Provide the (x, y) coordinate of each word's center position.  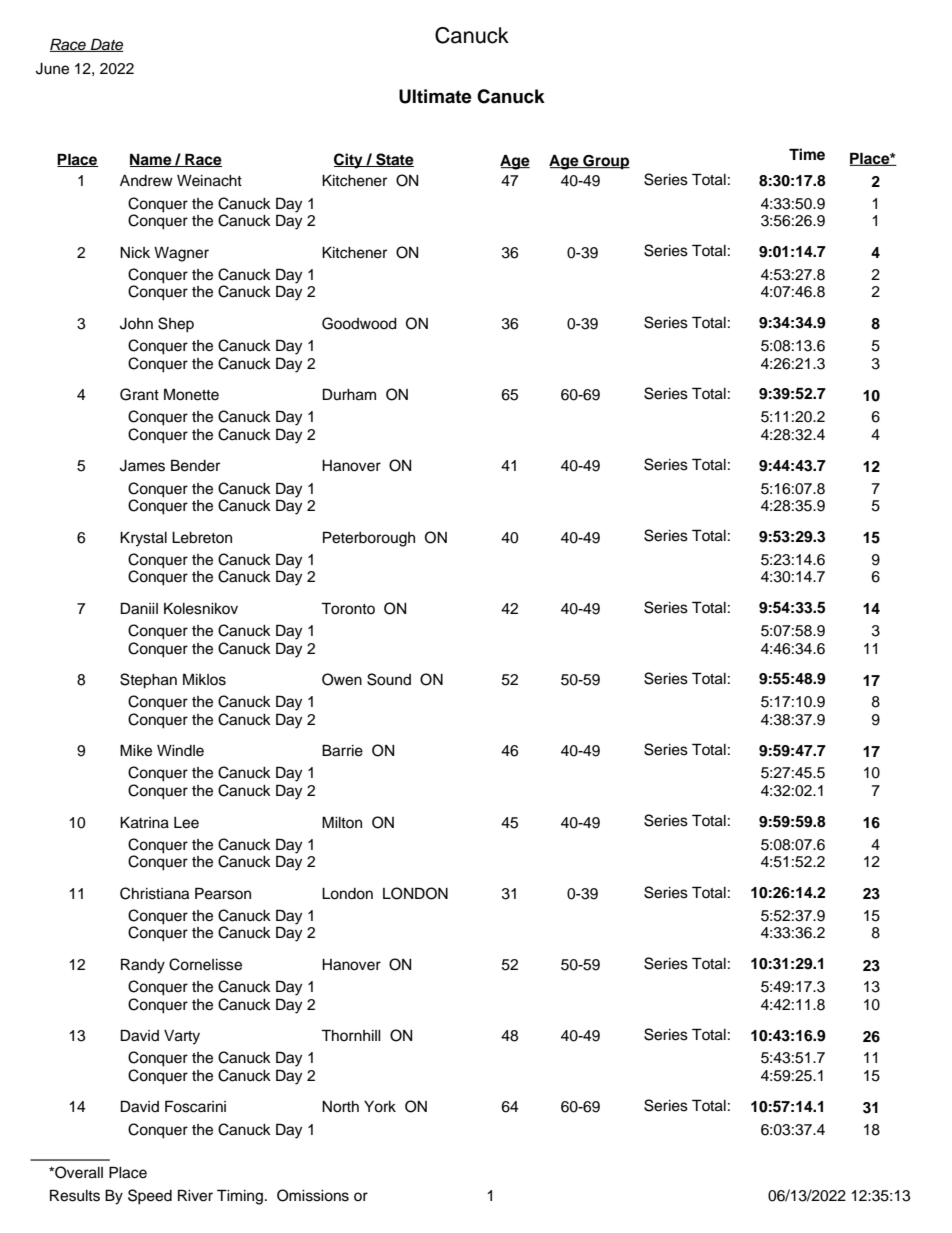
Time (807, 154)
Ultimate (435, 96)
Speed (150, 1197)
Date (106, 45)
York (380, 1107)
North (340, 1107)
